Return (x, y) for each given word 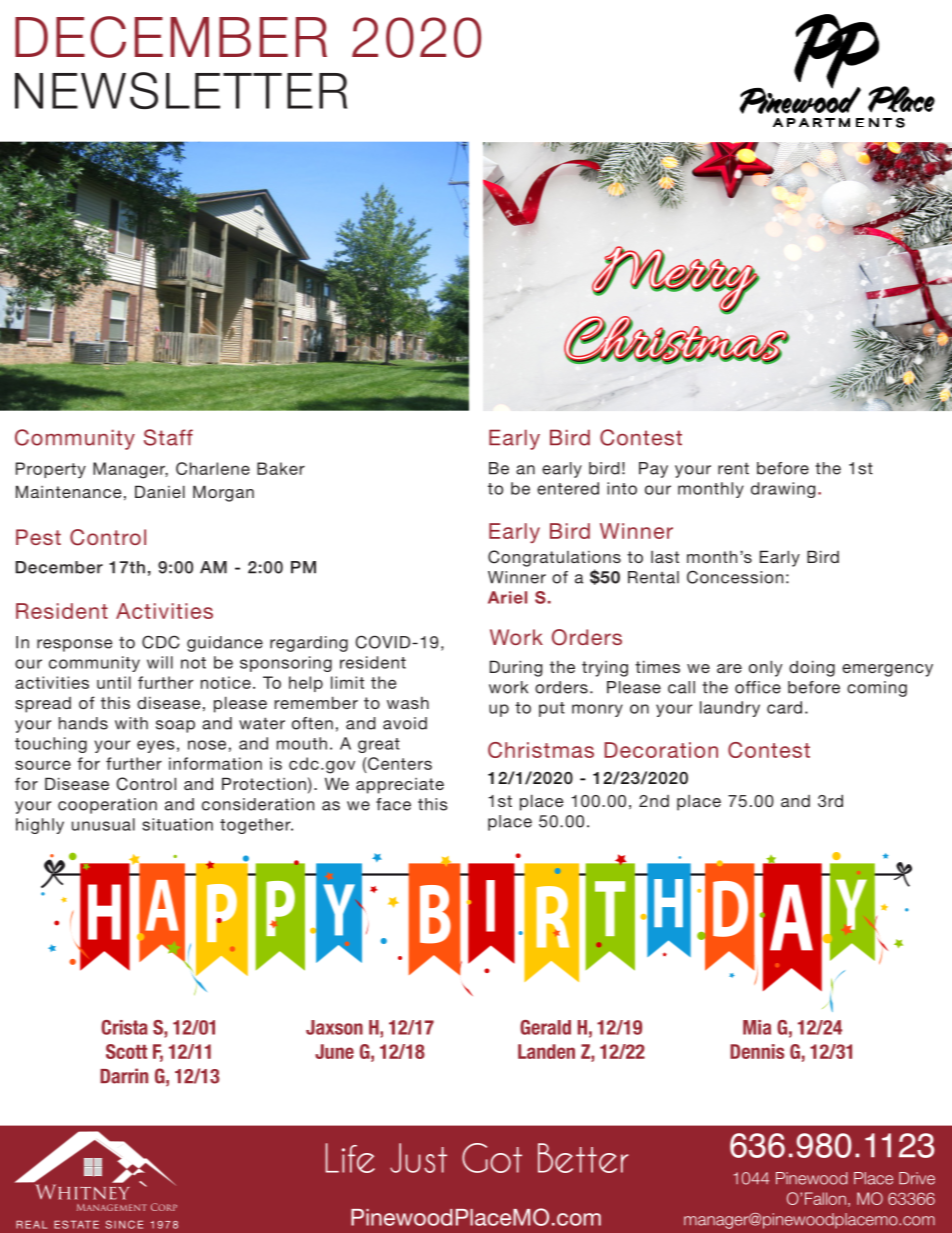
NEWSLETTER (181, 90)
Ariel (507, 597)
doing (812, 668)
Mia (757, 1027)
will (160, 662)
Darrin (124, 1076)
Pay (653, 470)
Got (492, 1158)
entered (568, 488)
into (622, 488)
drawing (783, 490)
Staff (168, 437)
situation (177, 824)
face (393, 804)
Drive (917, 1178)
